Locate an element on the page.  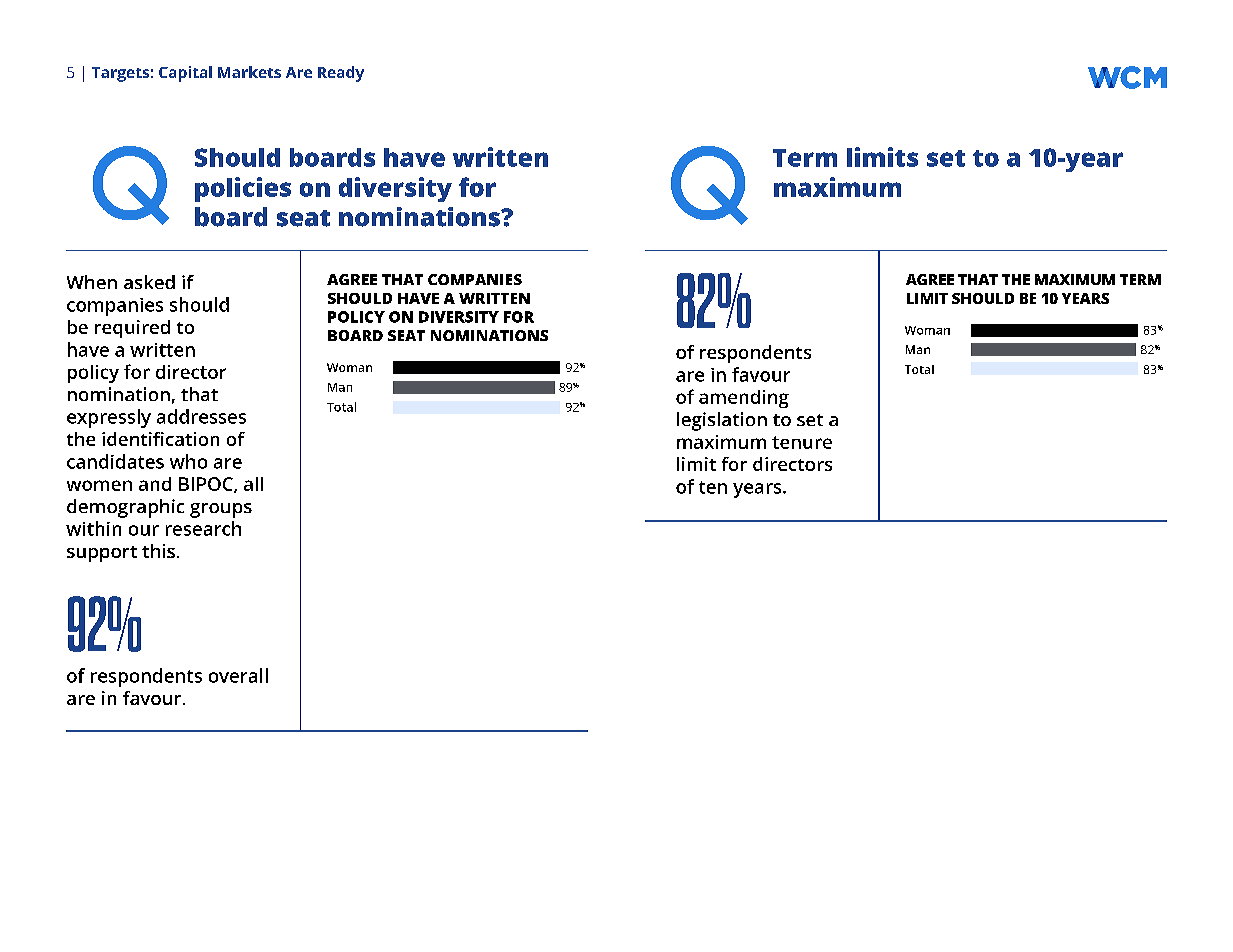
addresses is located at coordinates (201, 416).
